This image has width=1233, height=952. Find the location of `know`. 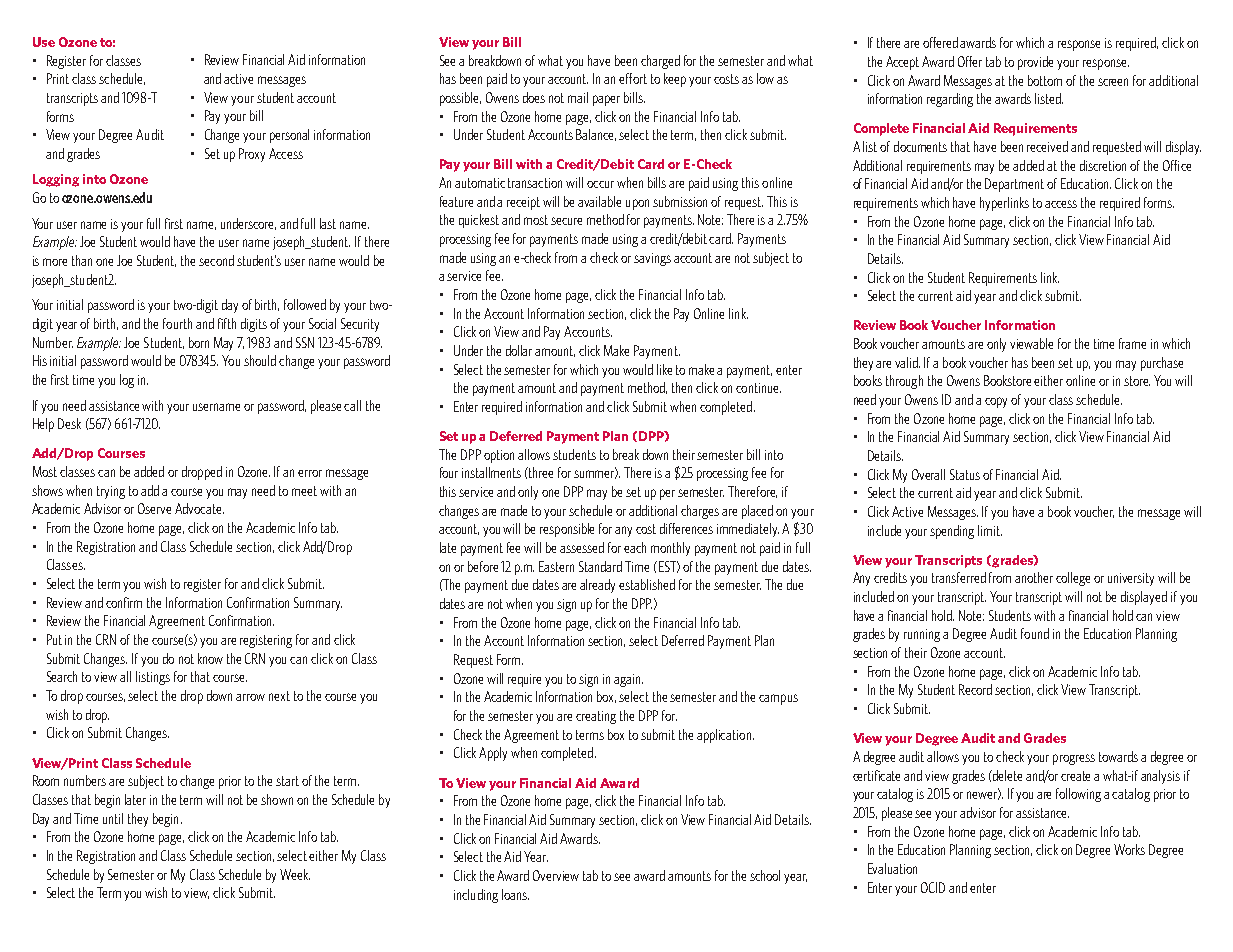

know is located at coordinates (210, 658).
